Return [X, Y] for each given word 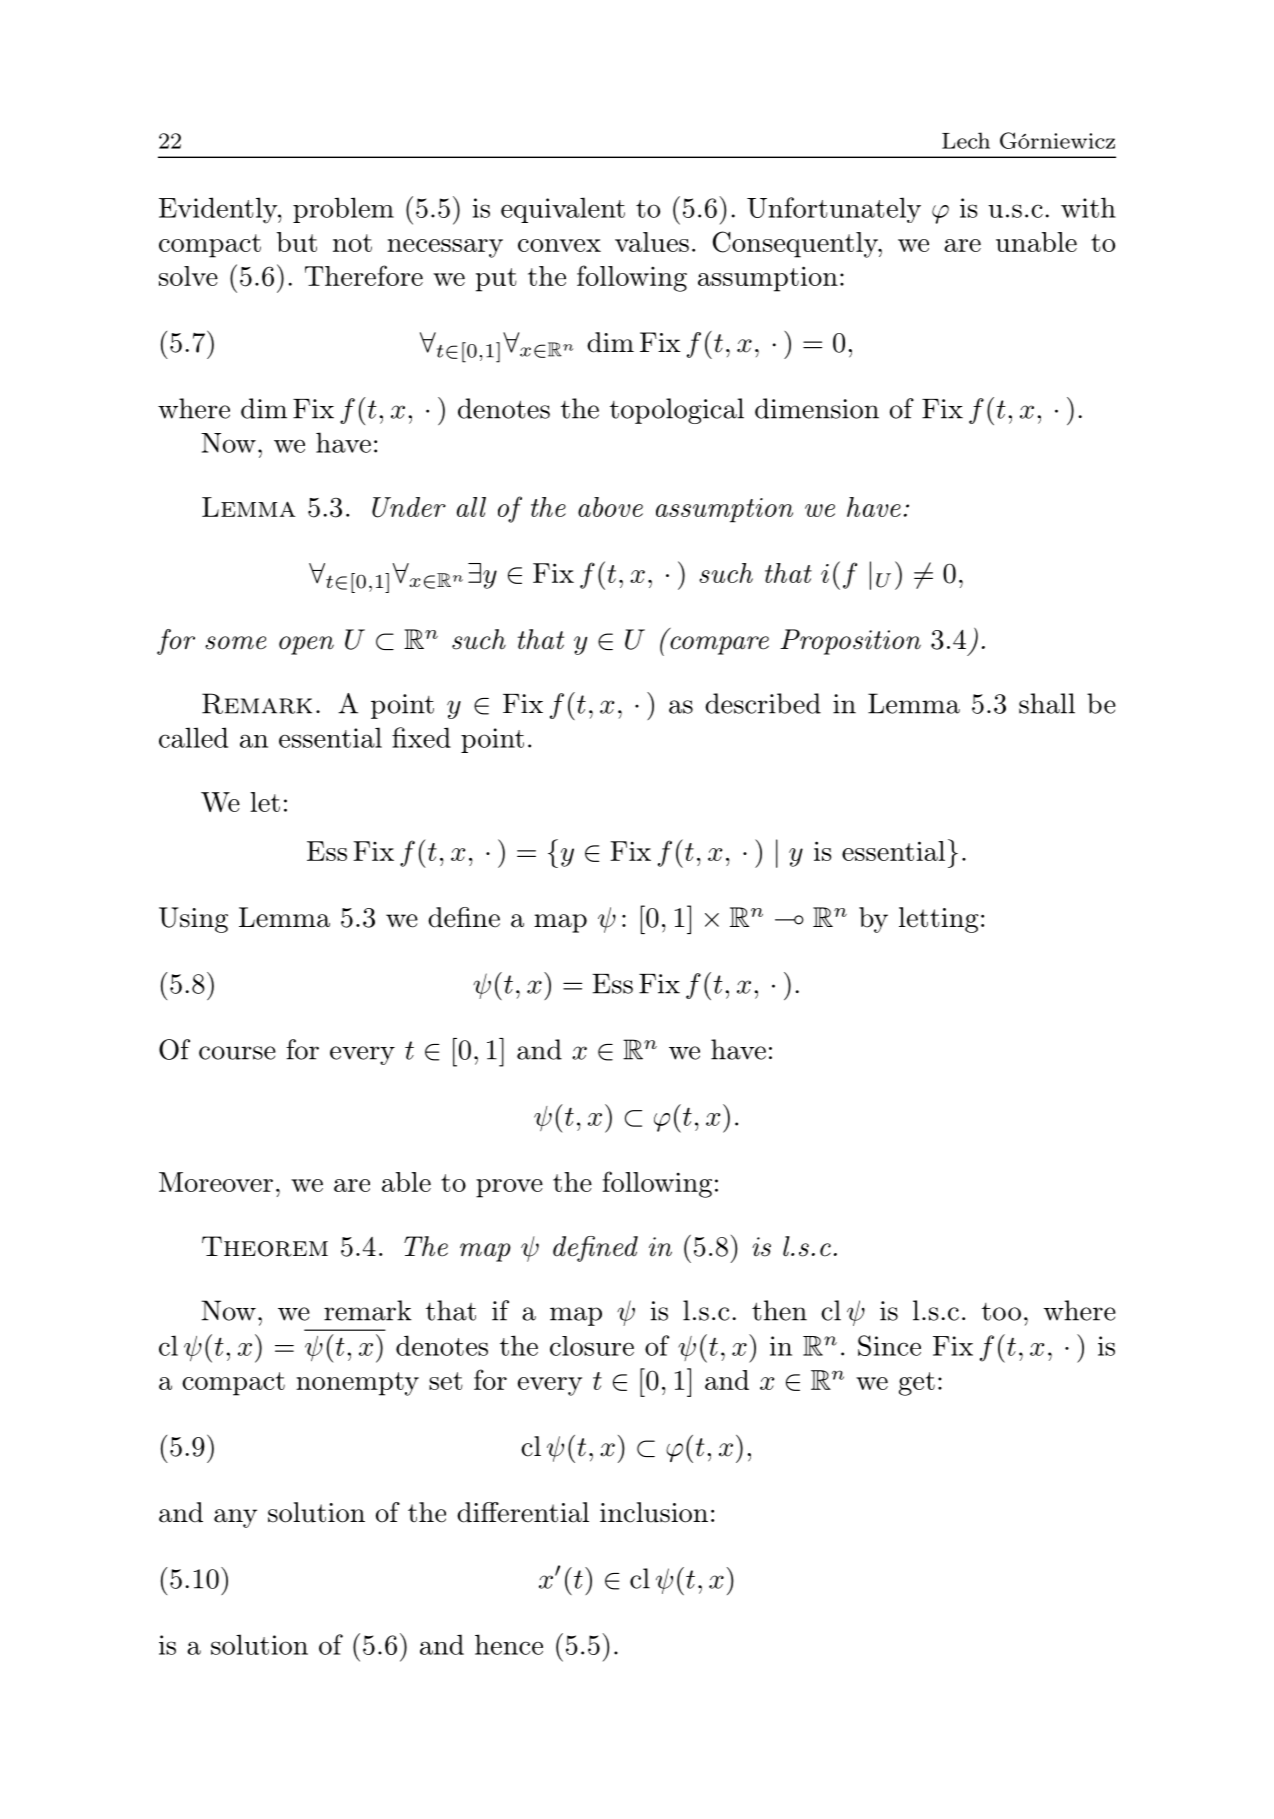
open [306, 645]
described [763, 703]
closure [592, 1346]
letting [939, 920]
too [1001, 1312]
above [610, 507]
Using [193, 920]
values [652, 242]
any [235, 1518]
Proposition [850, 642]
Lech [966, 140]
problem [343, 210]
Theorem [265, 1246]
